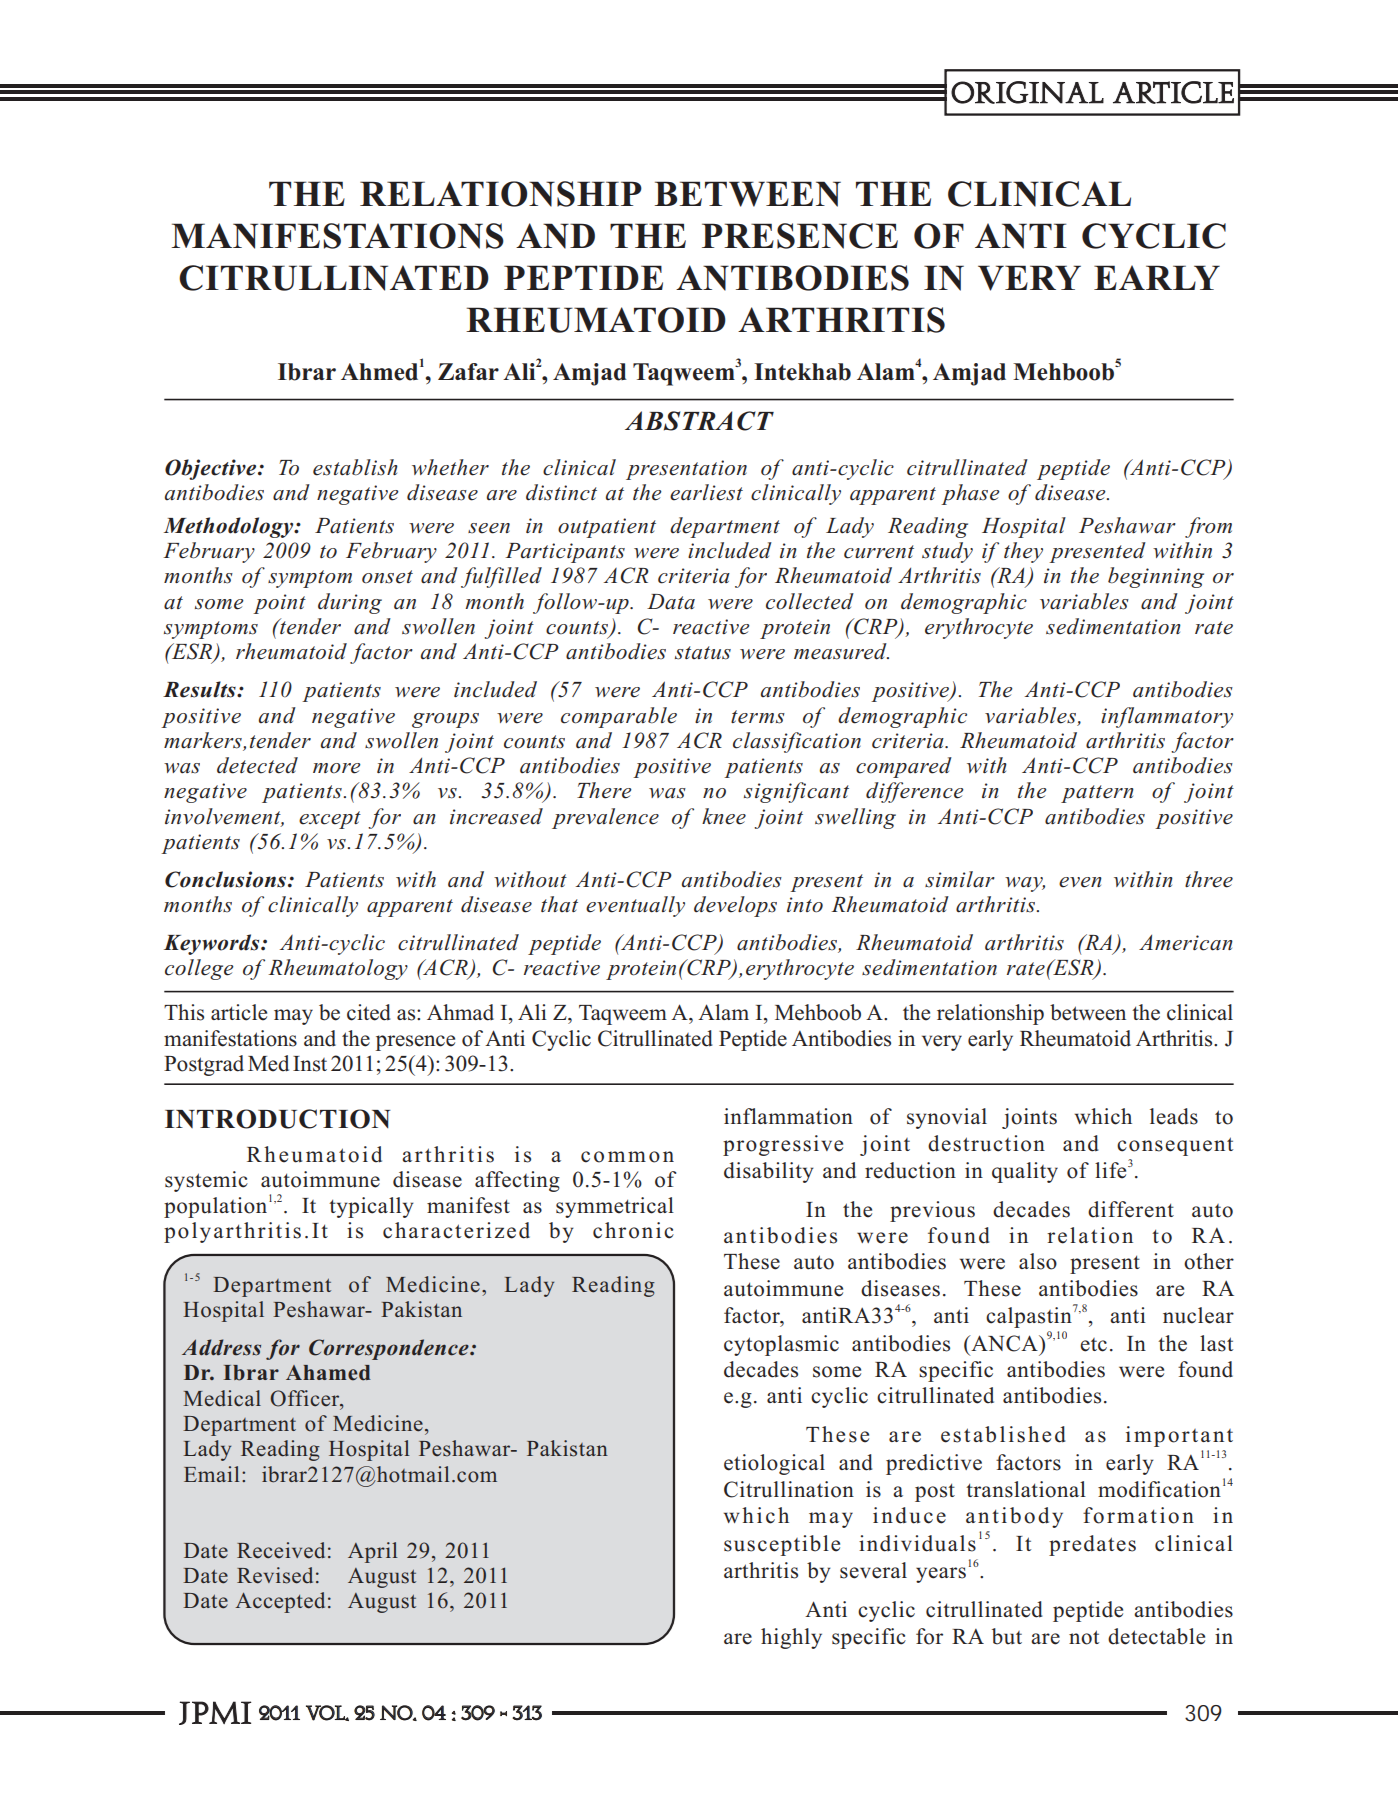 The width and height of the page is (1398, 1809). What do you see at coordinates (280, 1602) in the page?
I see `Accepted` at bounding box center [280, 1602].
